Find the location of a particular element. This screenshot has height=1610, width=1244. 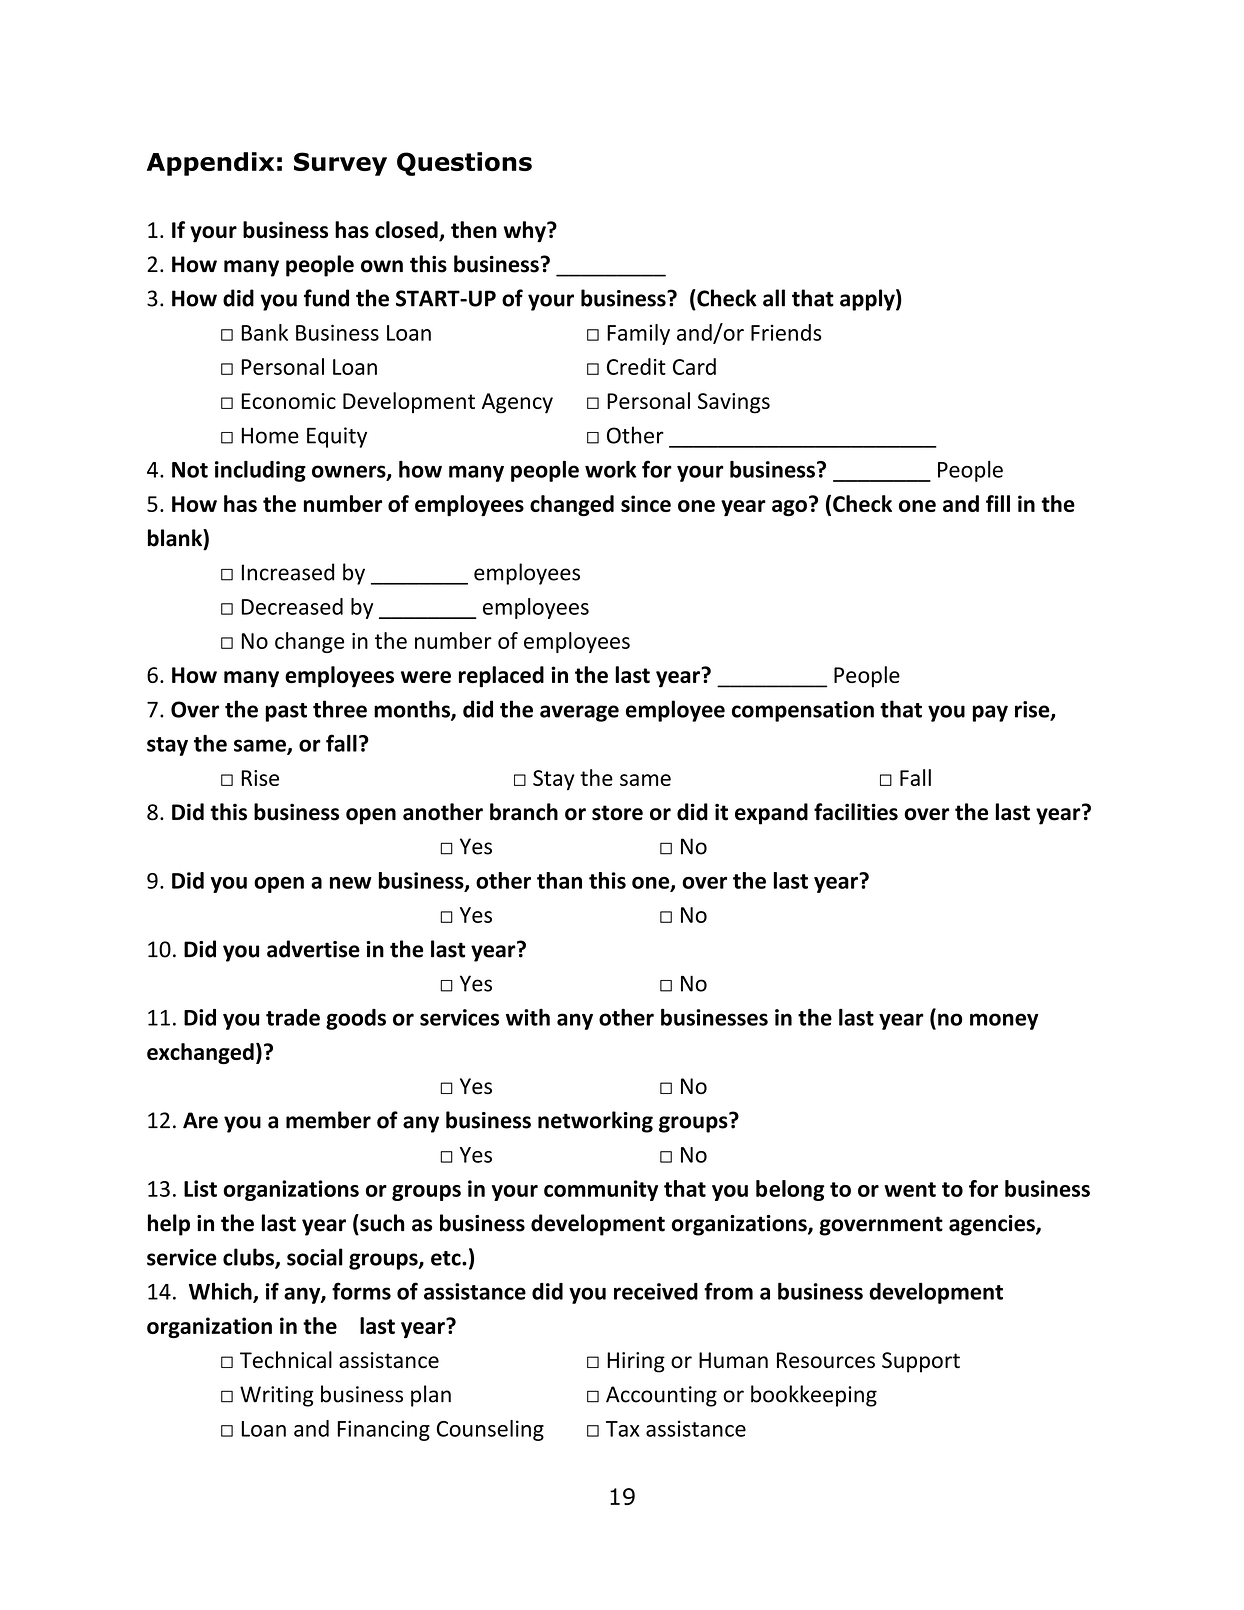

Friends is located at coordinates (786, 332).
